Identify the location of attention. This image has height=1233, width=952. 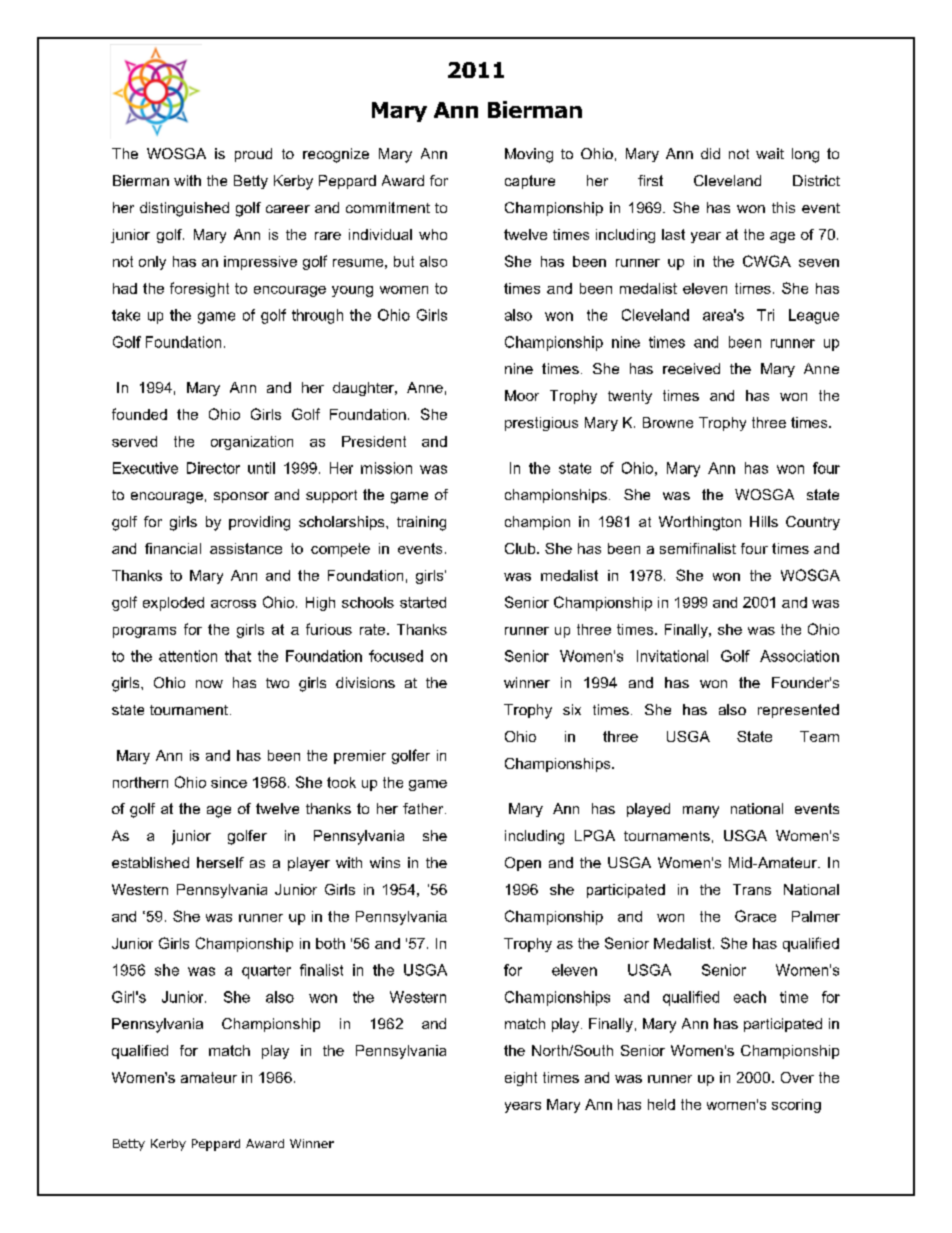
(188, 656).
